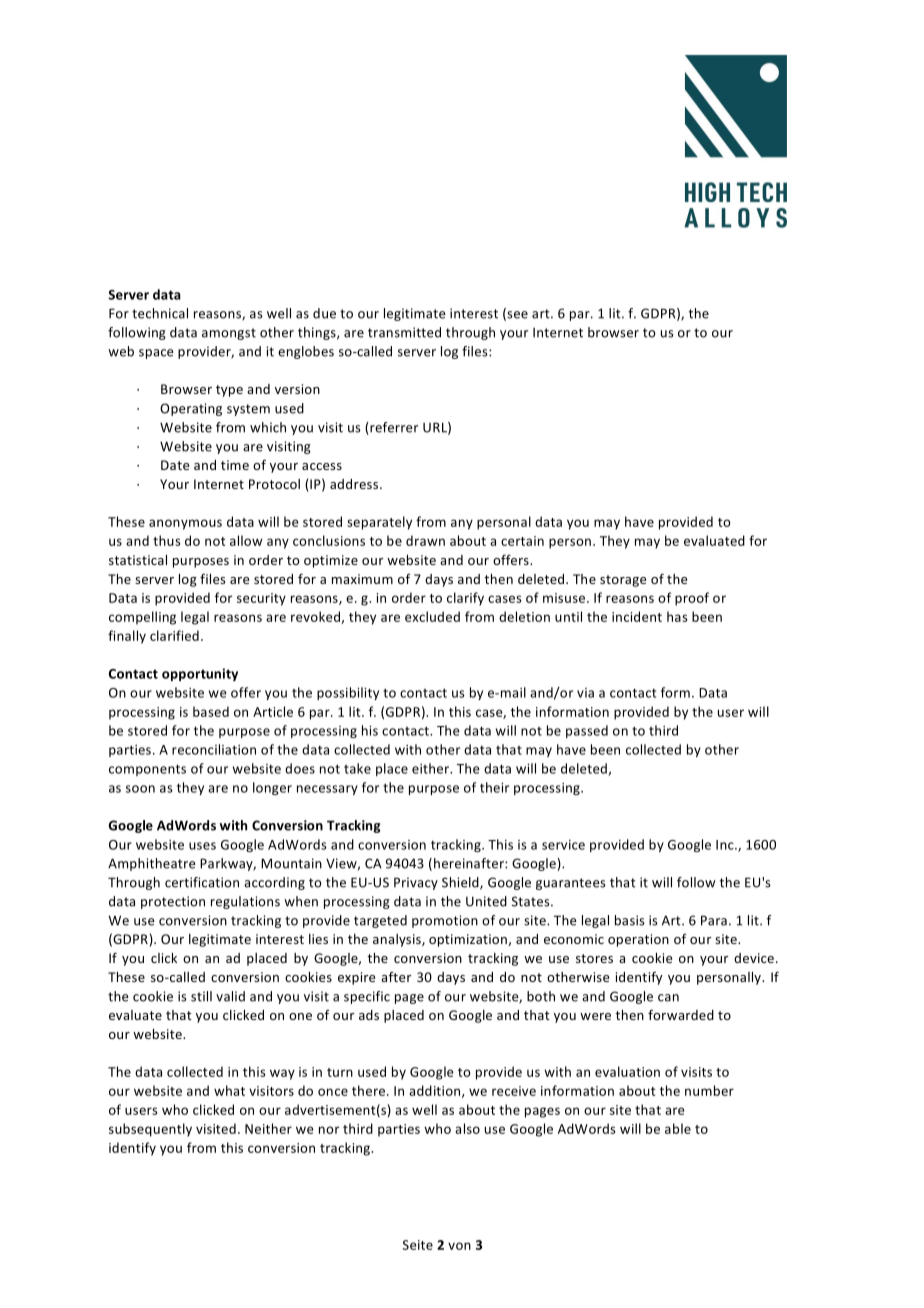 Image resolution: width=924 pixels, height=1308 pixels. Describe the element at coordinates (150, 1130) in the screenshot. I see `subsequently` at that location.
